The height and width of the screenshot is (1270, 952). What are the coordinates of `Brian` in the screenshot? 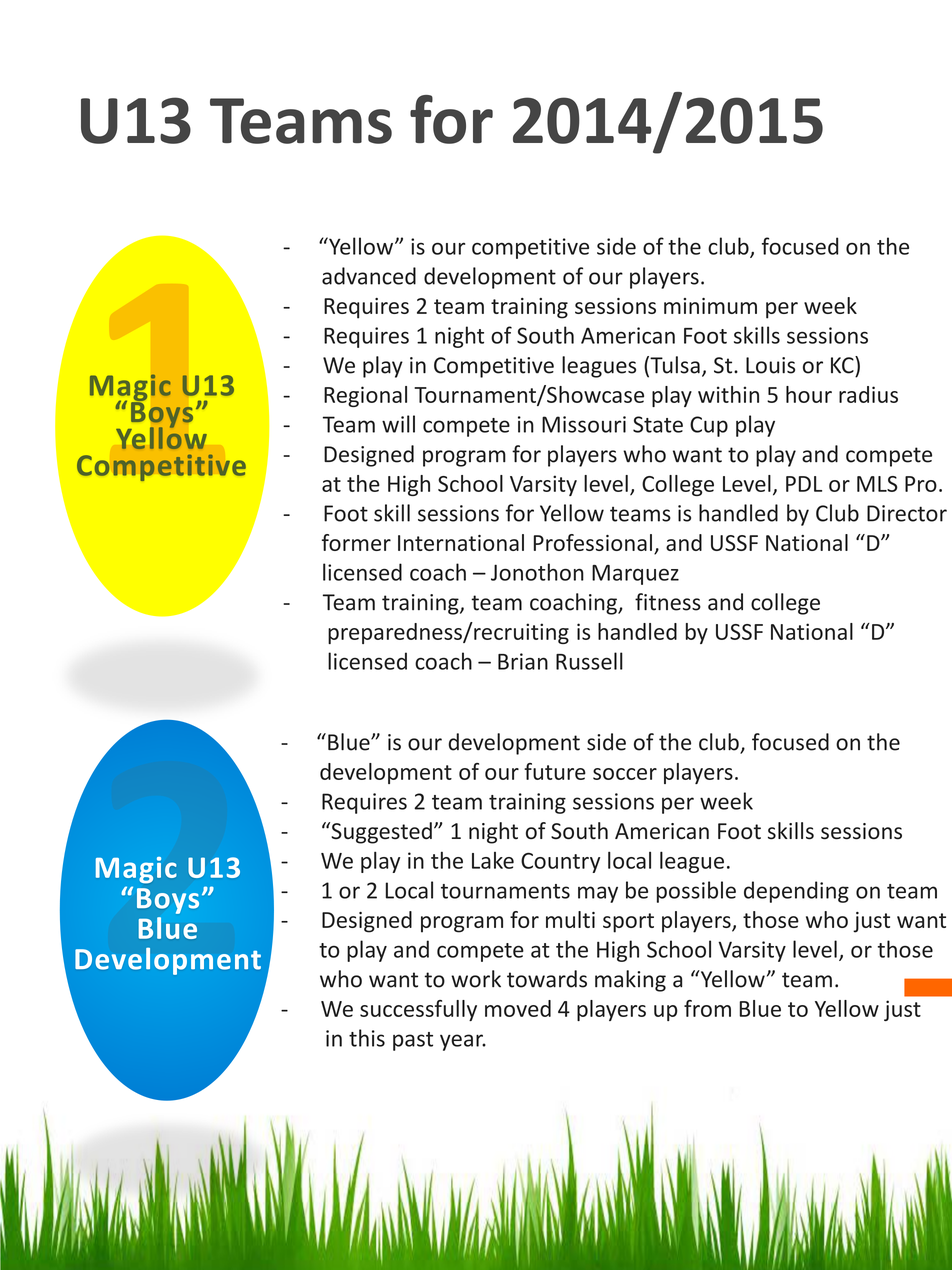 It's located at (523, 661).
